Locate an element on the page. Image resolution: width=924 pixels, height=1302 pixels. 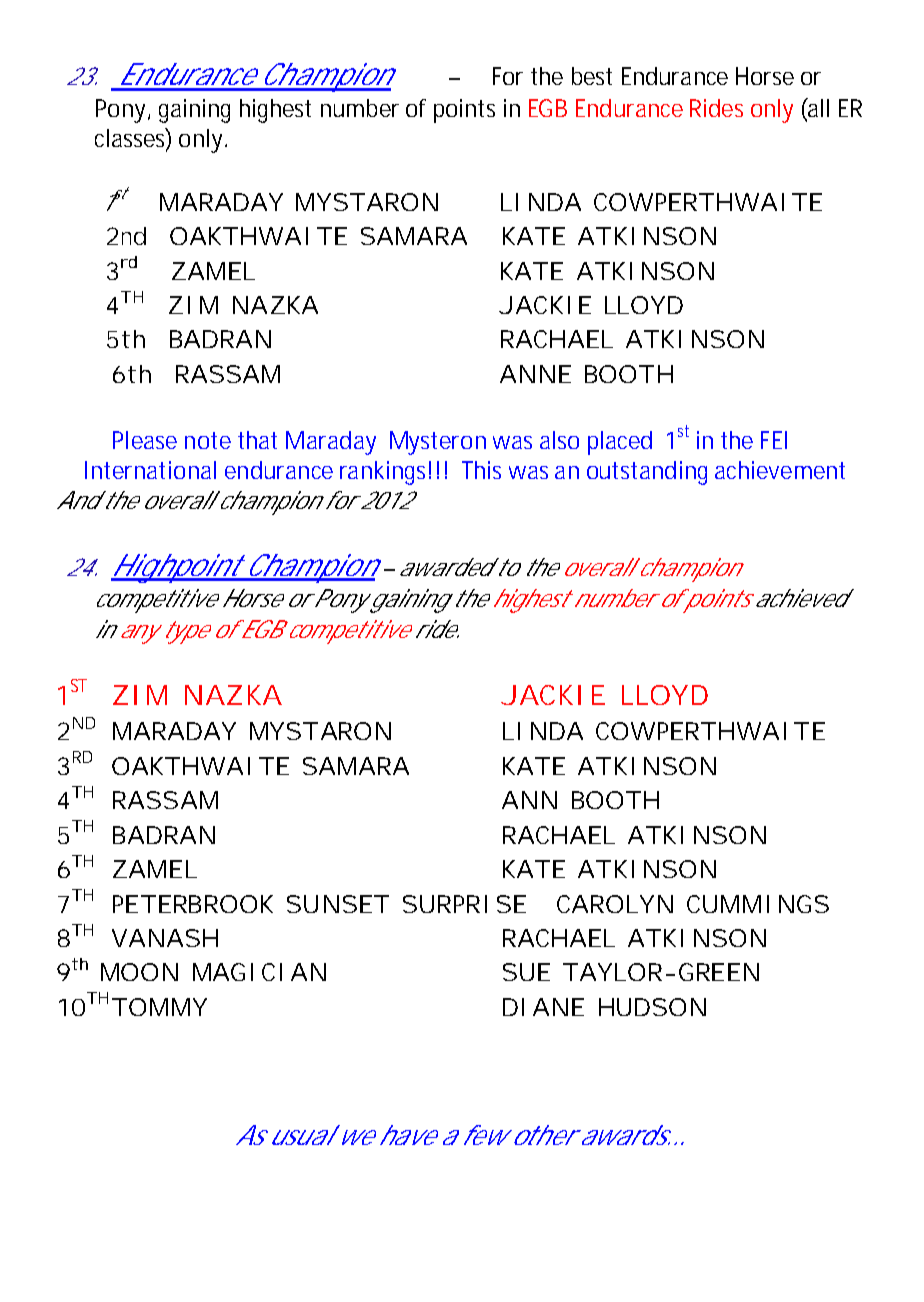
any is located at coordinates (138, 634).
